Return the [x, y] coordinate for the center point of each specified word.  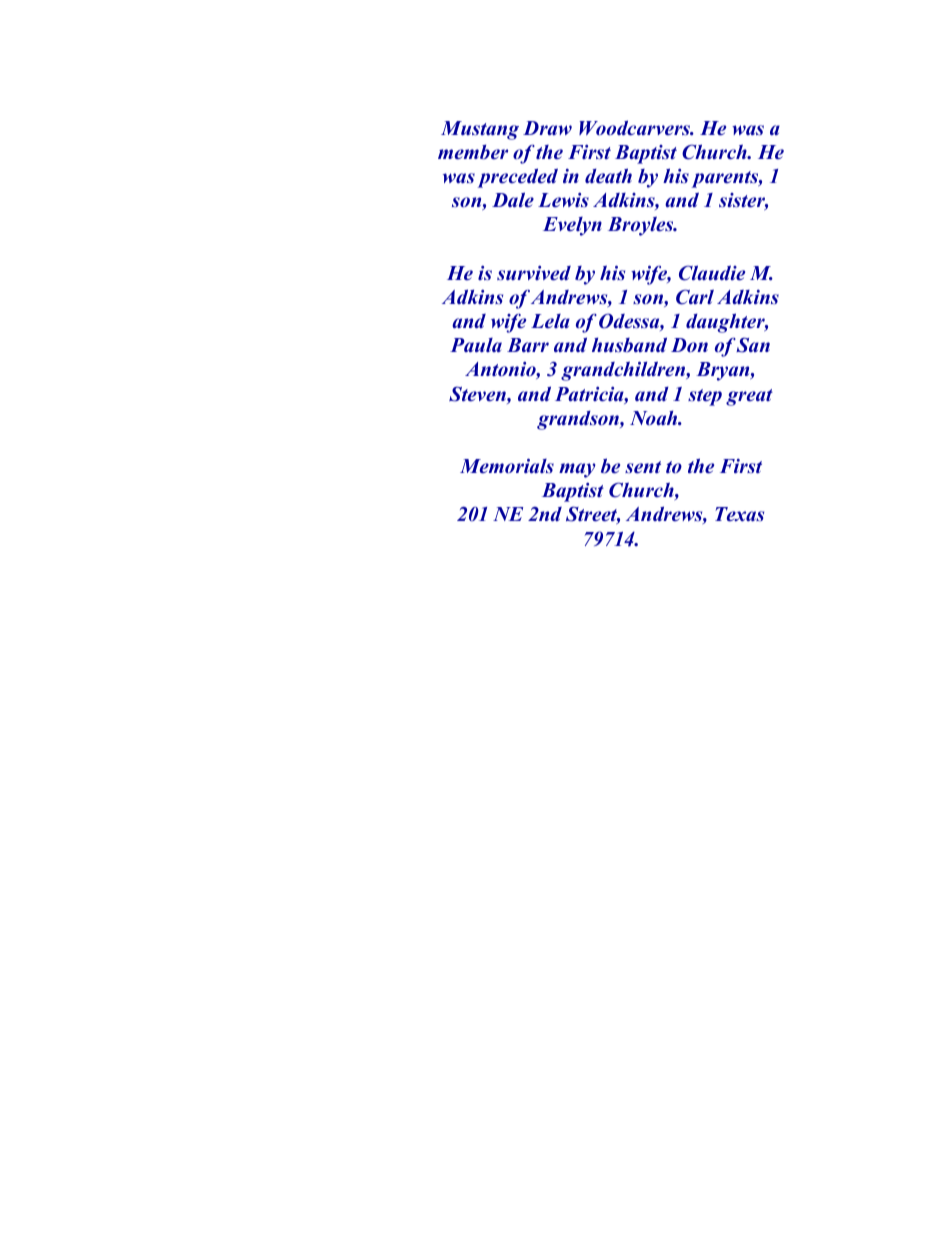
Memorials [507, 466]
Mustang [480, 130]
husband [629, 345]
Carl [695, 297]
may [577, 470]
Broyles [642, 226]
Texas [739, 514]
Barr [528, 345]
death [608, 176]
